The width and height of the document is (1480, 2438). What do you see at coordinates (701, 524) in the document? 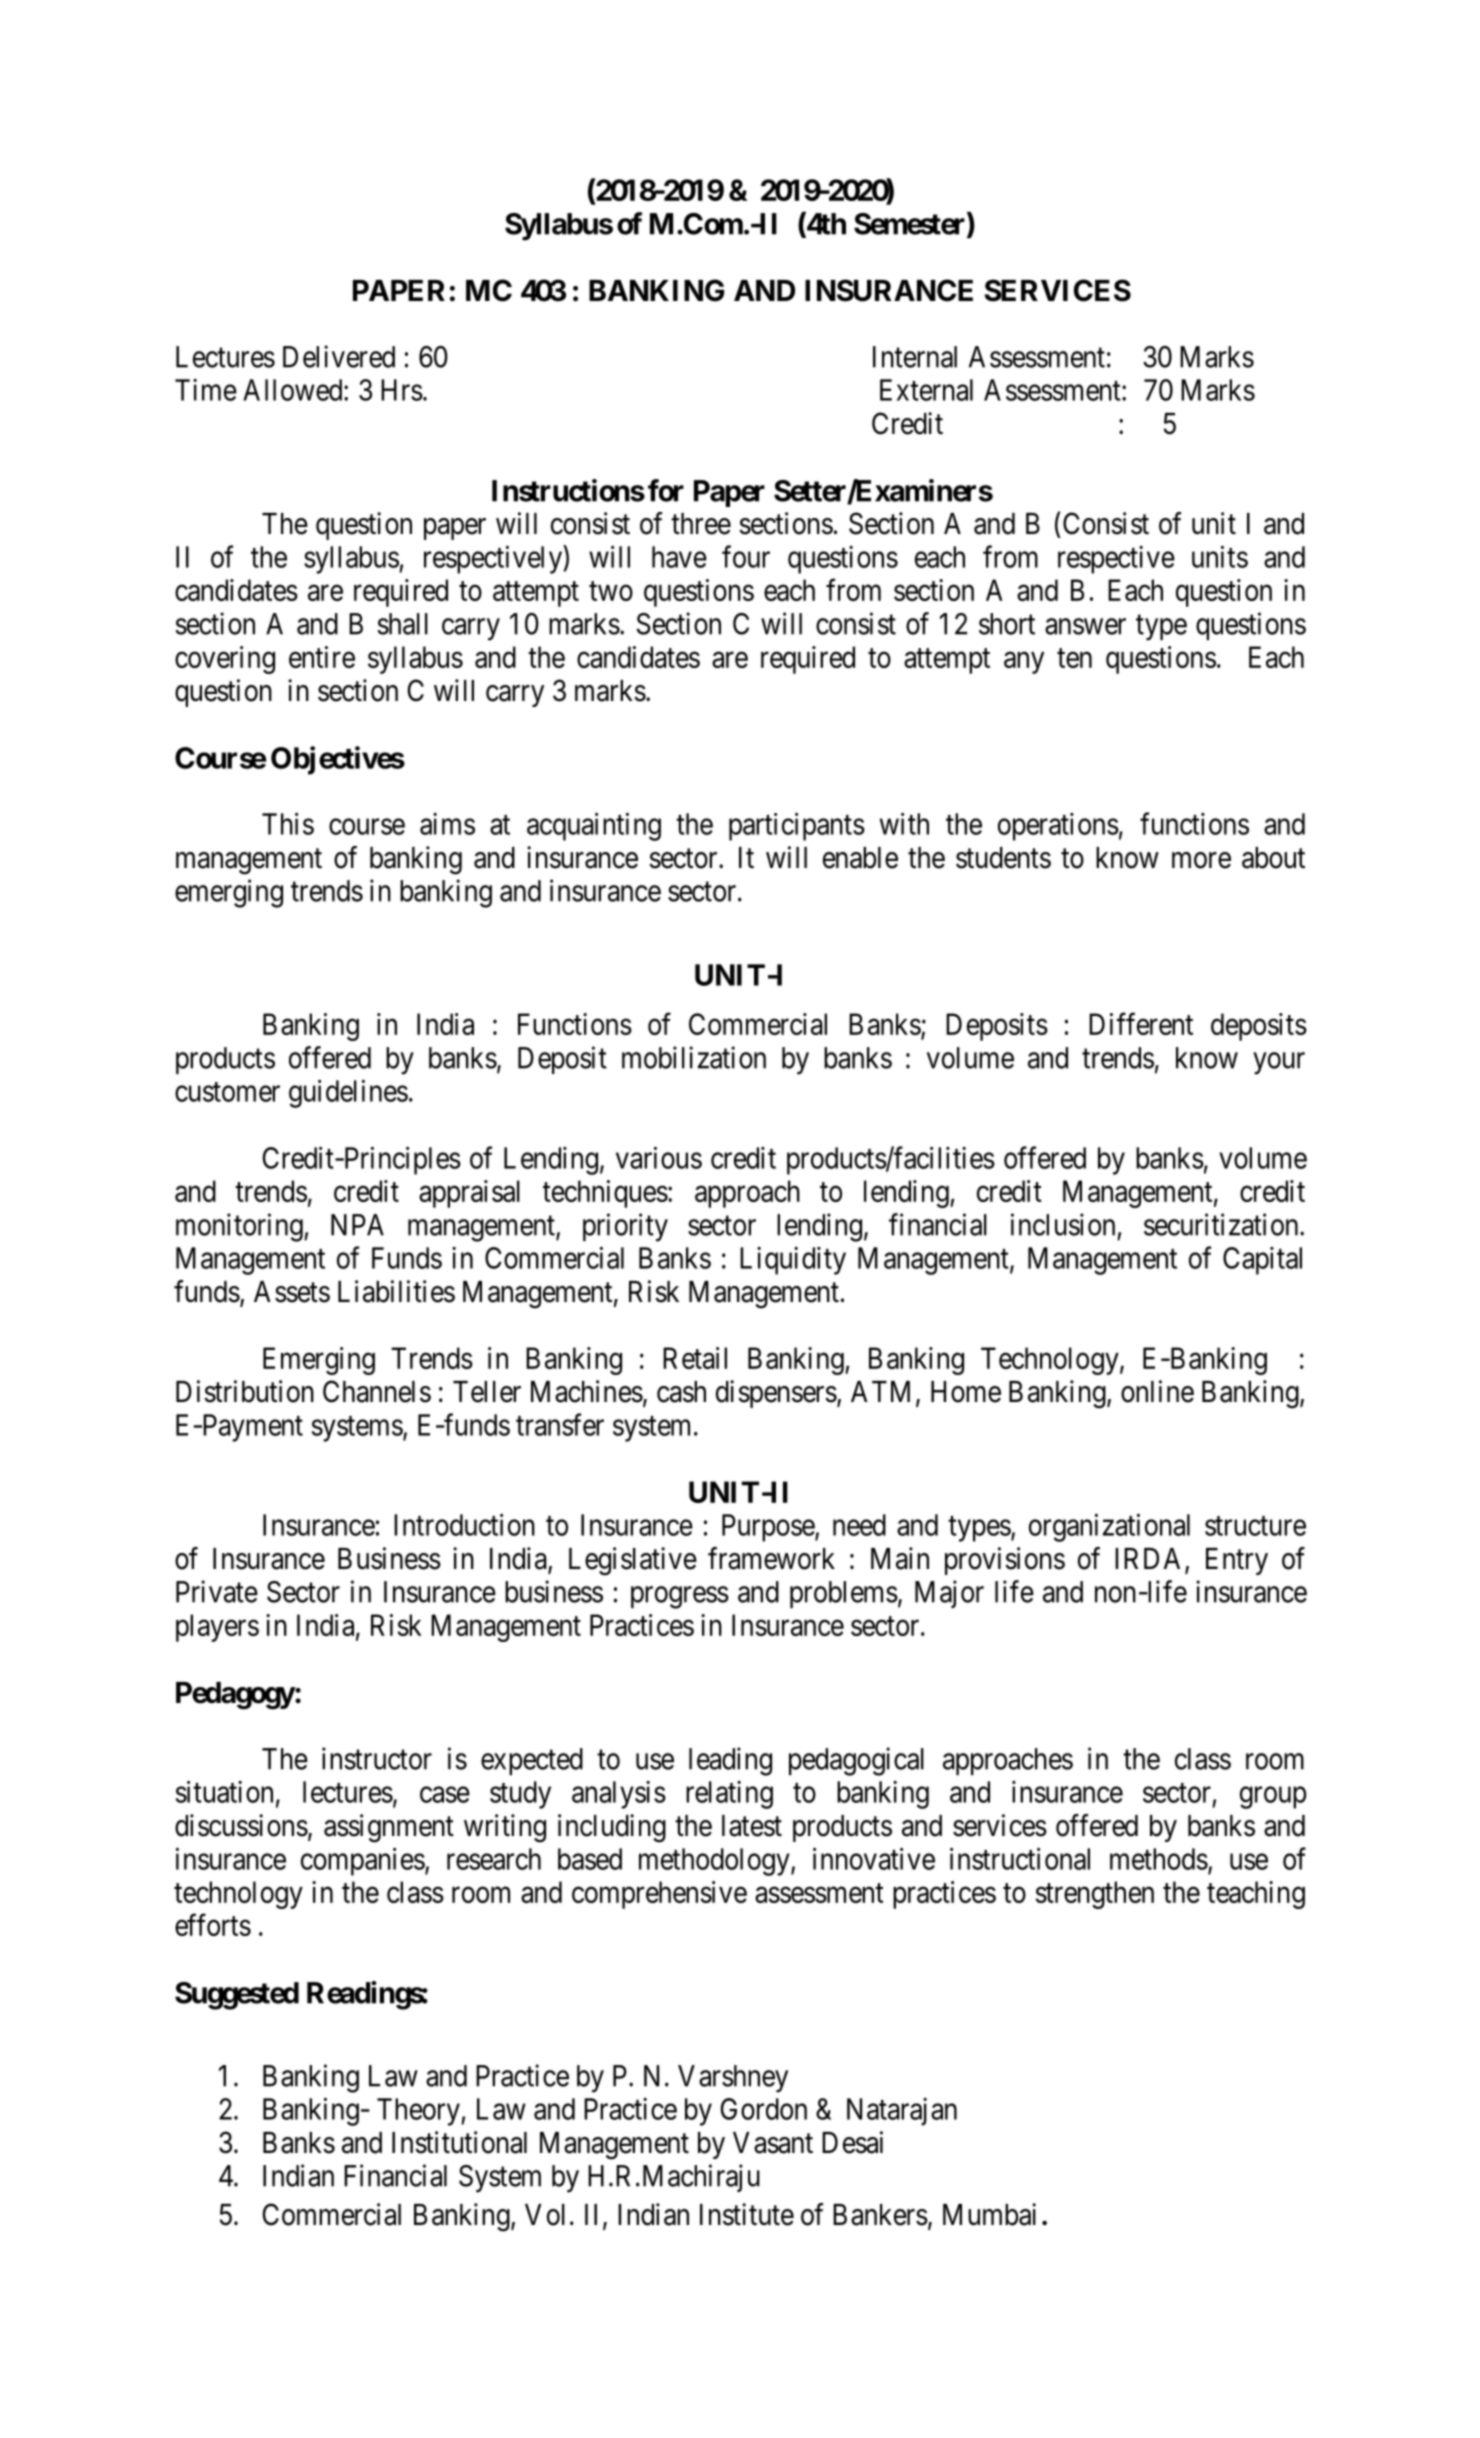
I see `three` at bounding box center [701, 524].
